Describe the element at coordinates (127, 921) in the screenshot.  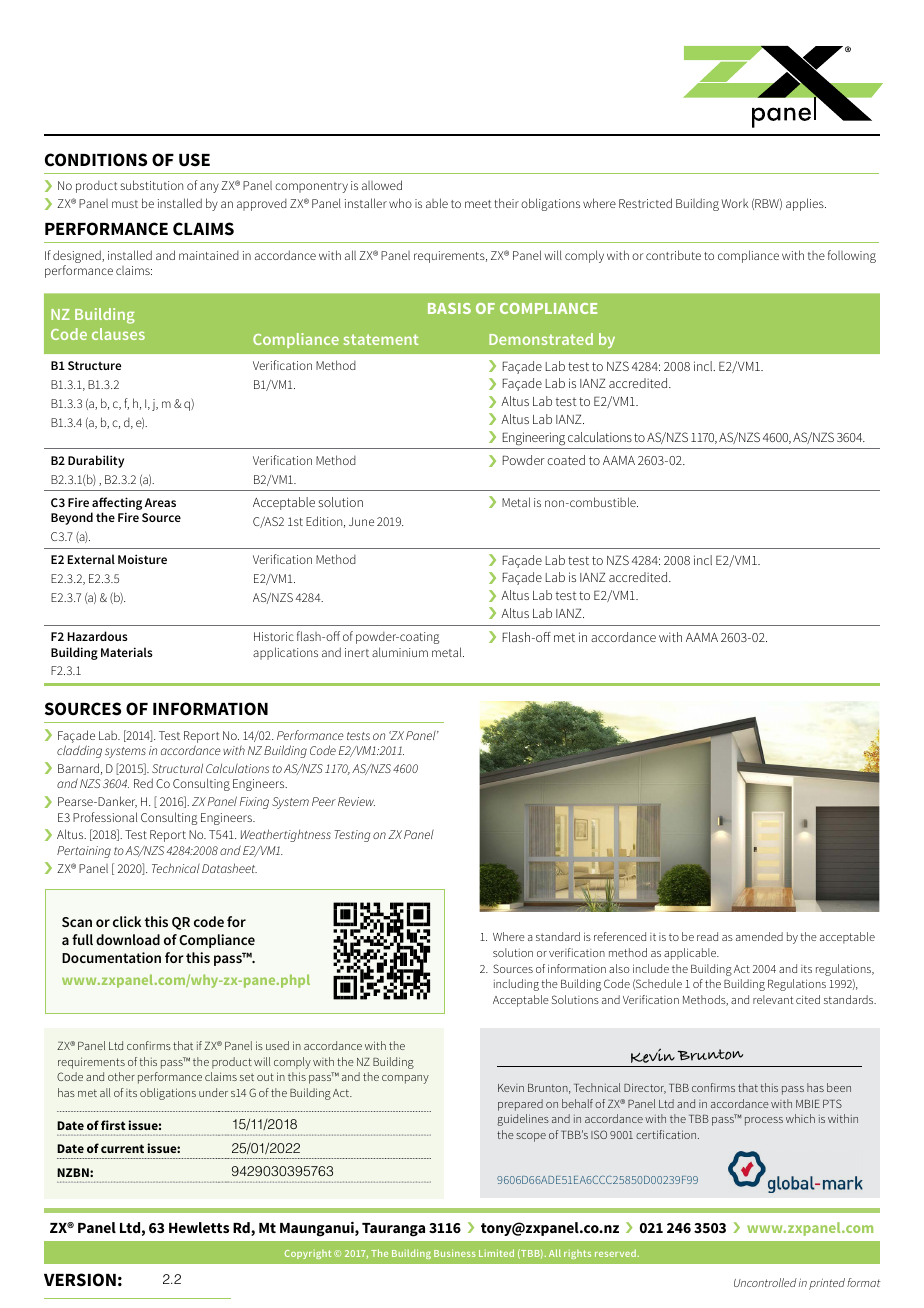
I see `click` at that location.
